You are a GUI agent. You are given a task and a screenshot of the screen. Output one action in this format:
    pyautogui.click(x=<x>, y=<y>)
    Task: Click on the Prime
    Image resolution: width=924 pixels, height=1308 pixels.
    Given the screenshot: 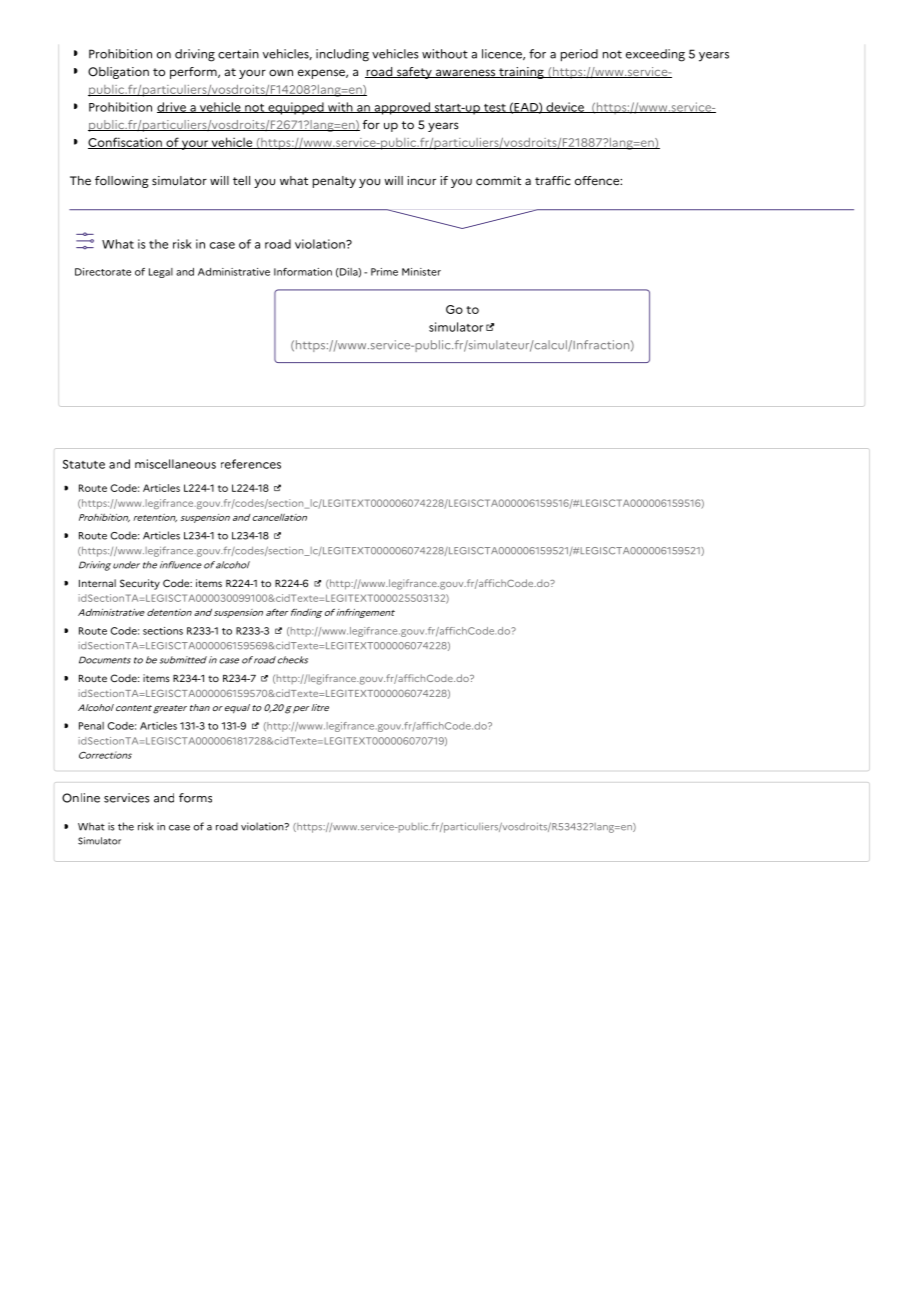 What is the action you would take?
    pyautogui.click(x=384, y=272)
